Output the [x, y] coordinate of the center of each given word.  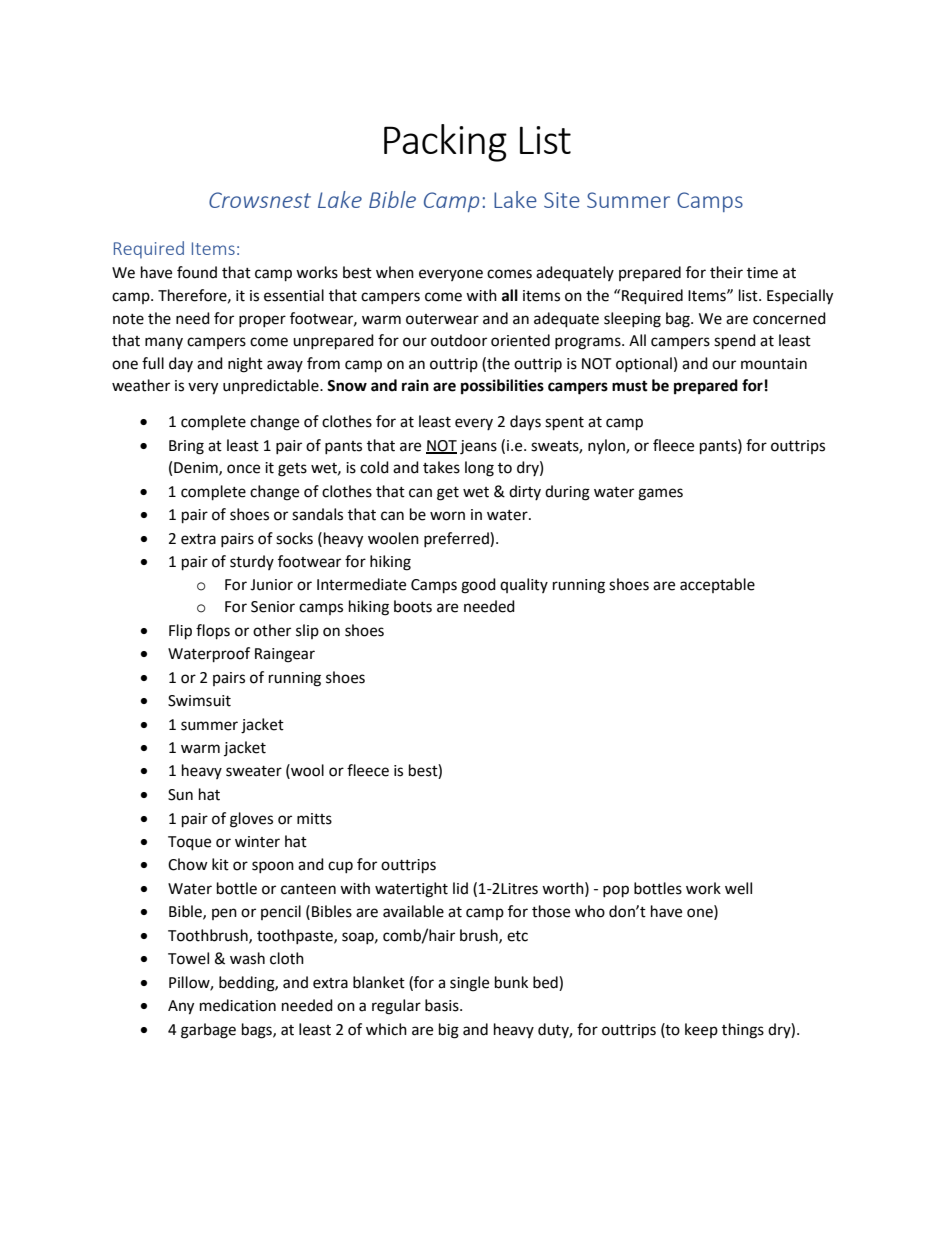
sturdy [252, 562]
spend [735, 342]
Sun [180, 795]
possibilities [502, 387]
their [726, 272]
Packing [445, 143]
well [738, 888]
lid [460, 888]
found [197, 272]
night [245, 365]
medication [238, 1005]
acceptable [717, 585]
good [478, 586]
